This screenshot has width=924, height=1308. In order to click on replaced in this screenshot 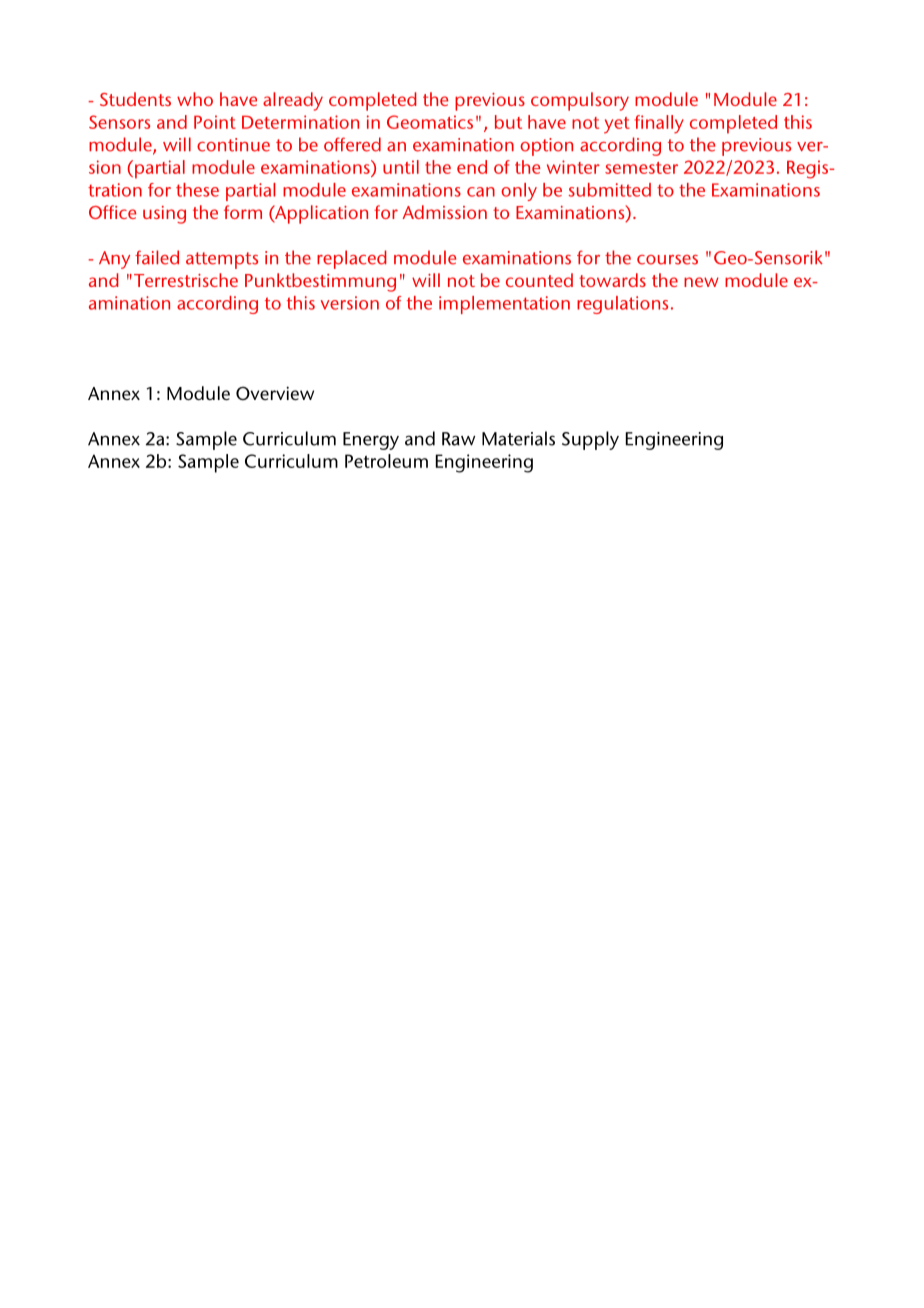, I will do `click(352, 259)`.
